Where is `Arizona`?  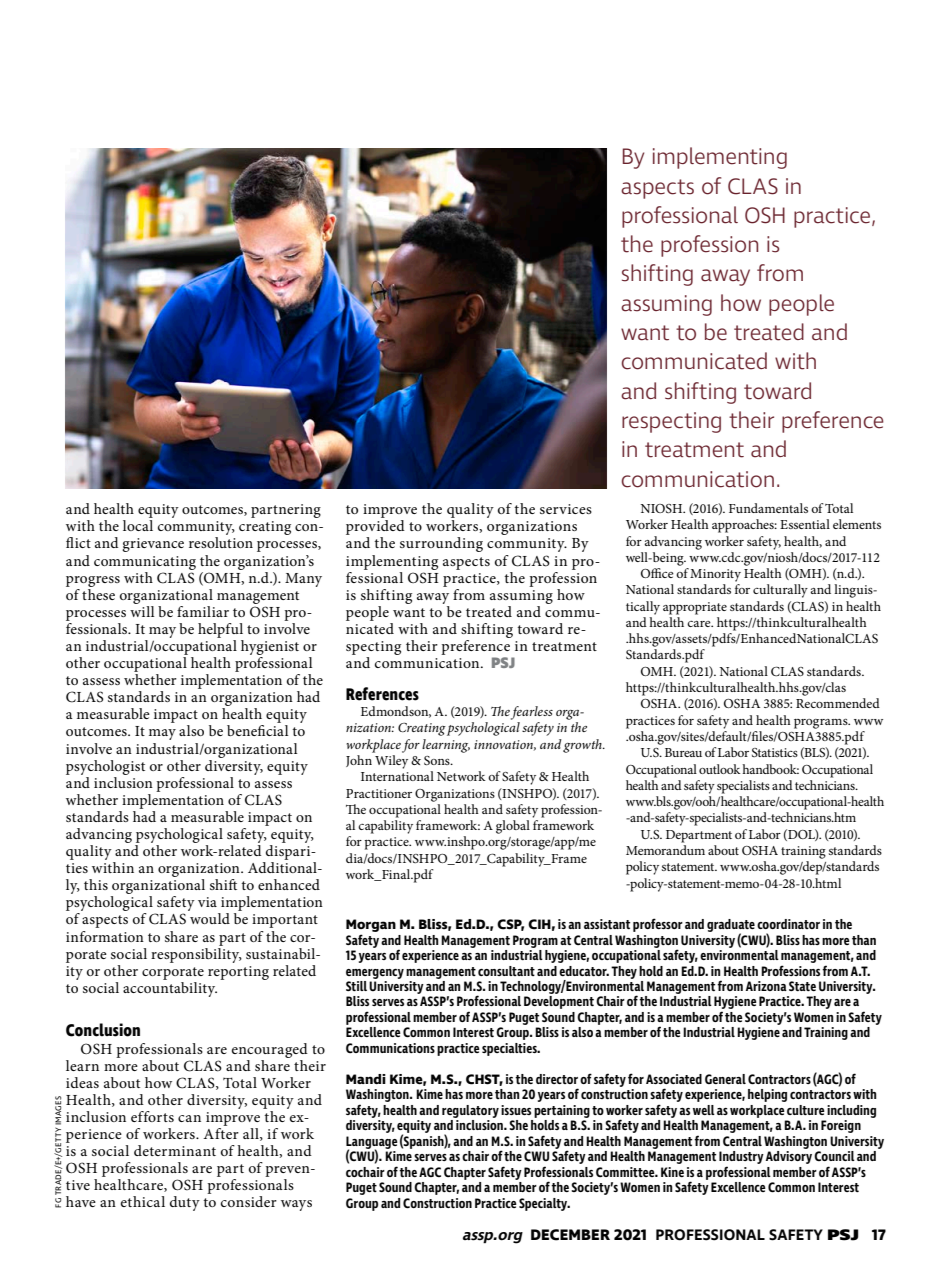 Arizona is located at coordinates (766, 986).
